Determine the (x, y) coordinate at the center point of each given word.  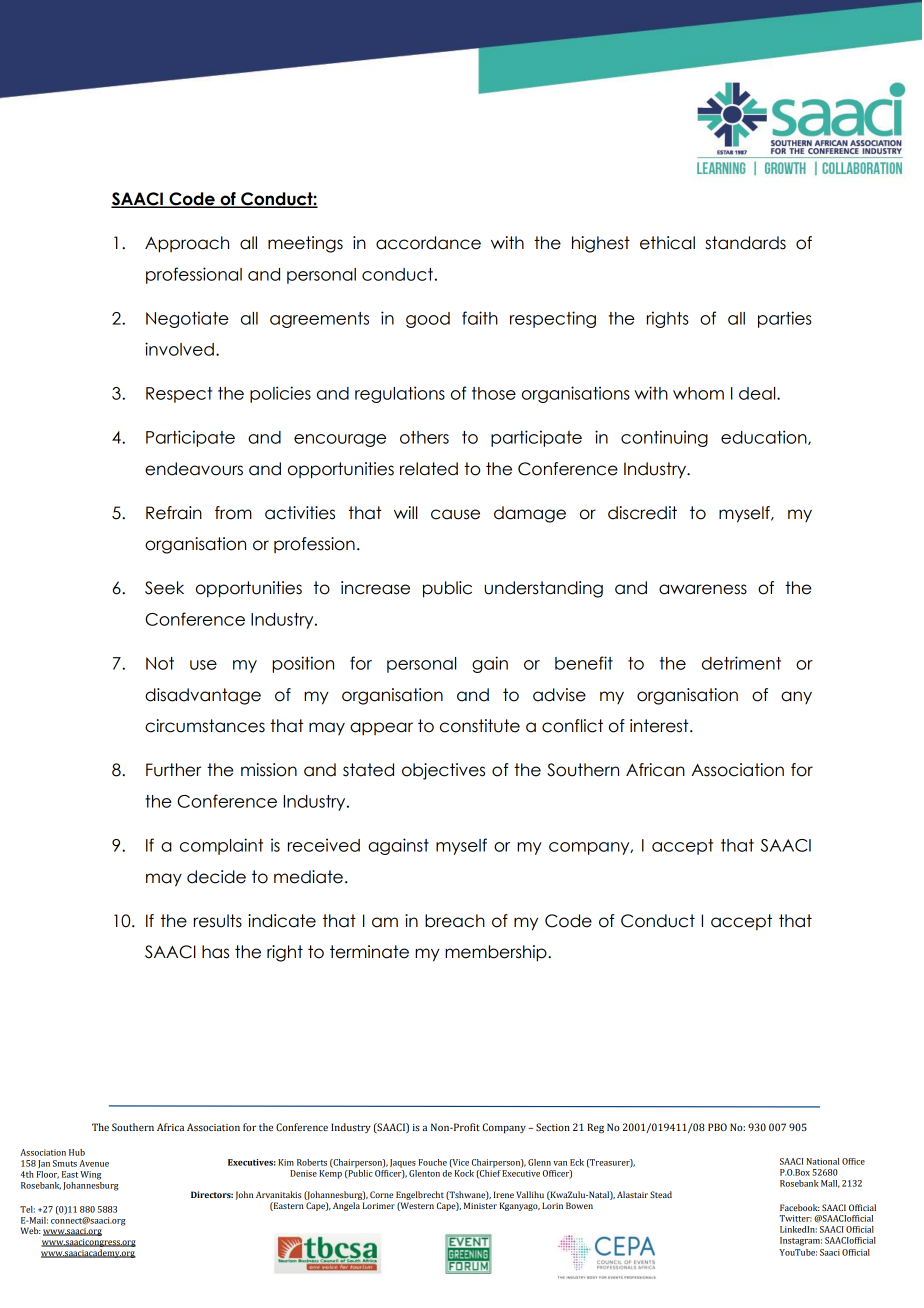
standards (745, 243)
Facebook (800, 1207)
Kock (464, 1173)
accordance (428, 243)
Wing (90, 1175)
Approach (187, 244)
